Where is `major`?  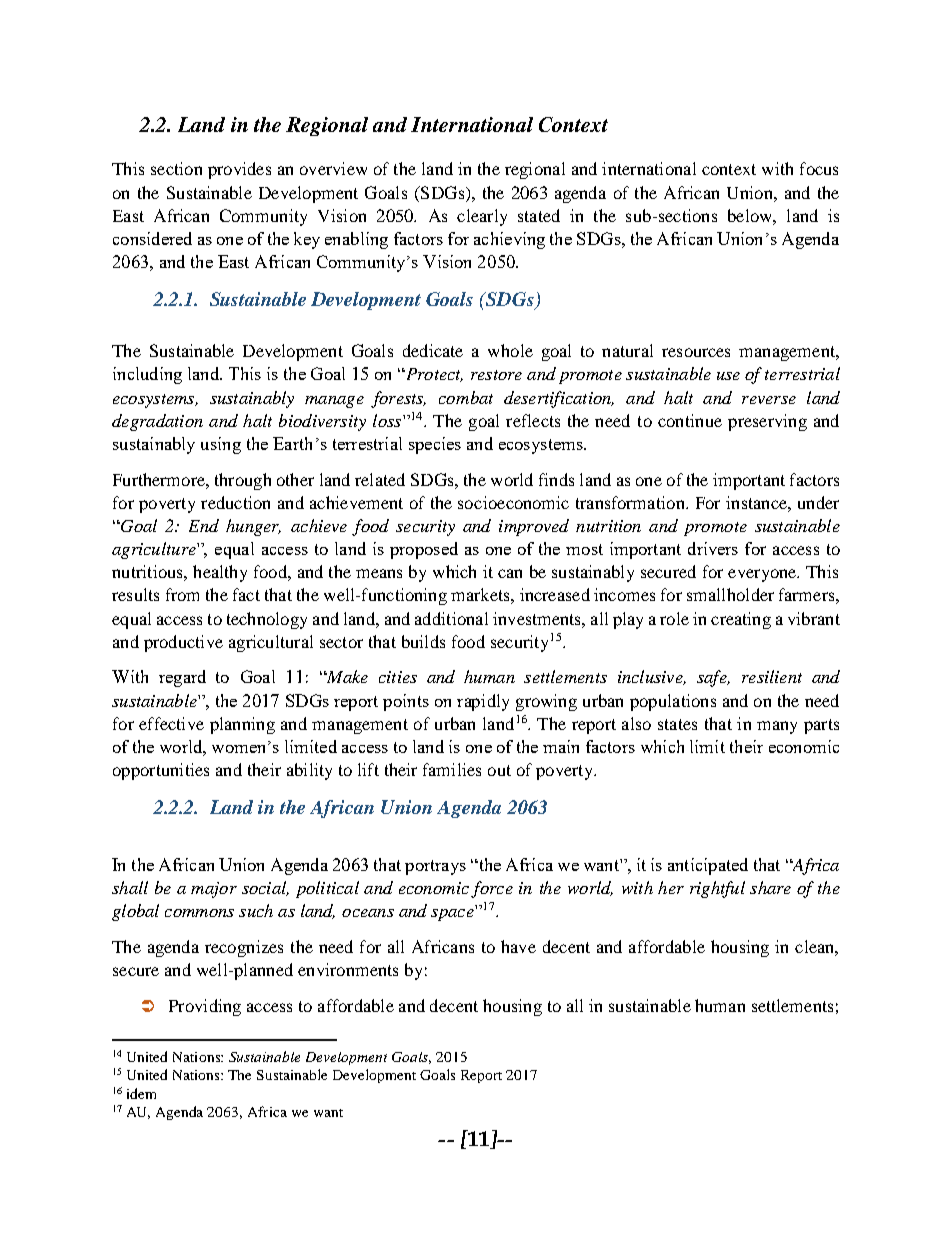 major is located at coordinates (214, 890).
